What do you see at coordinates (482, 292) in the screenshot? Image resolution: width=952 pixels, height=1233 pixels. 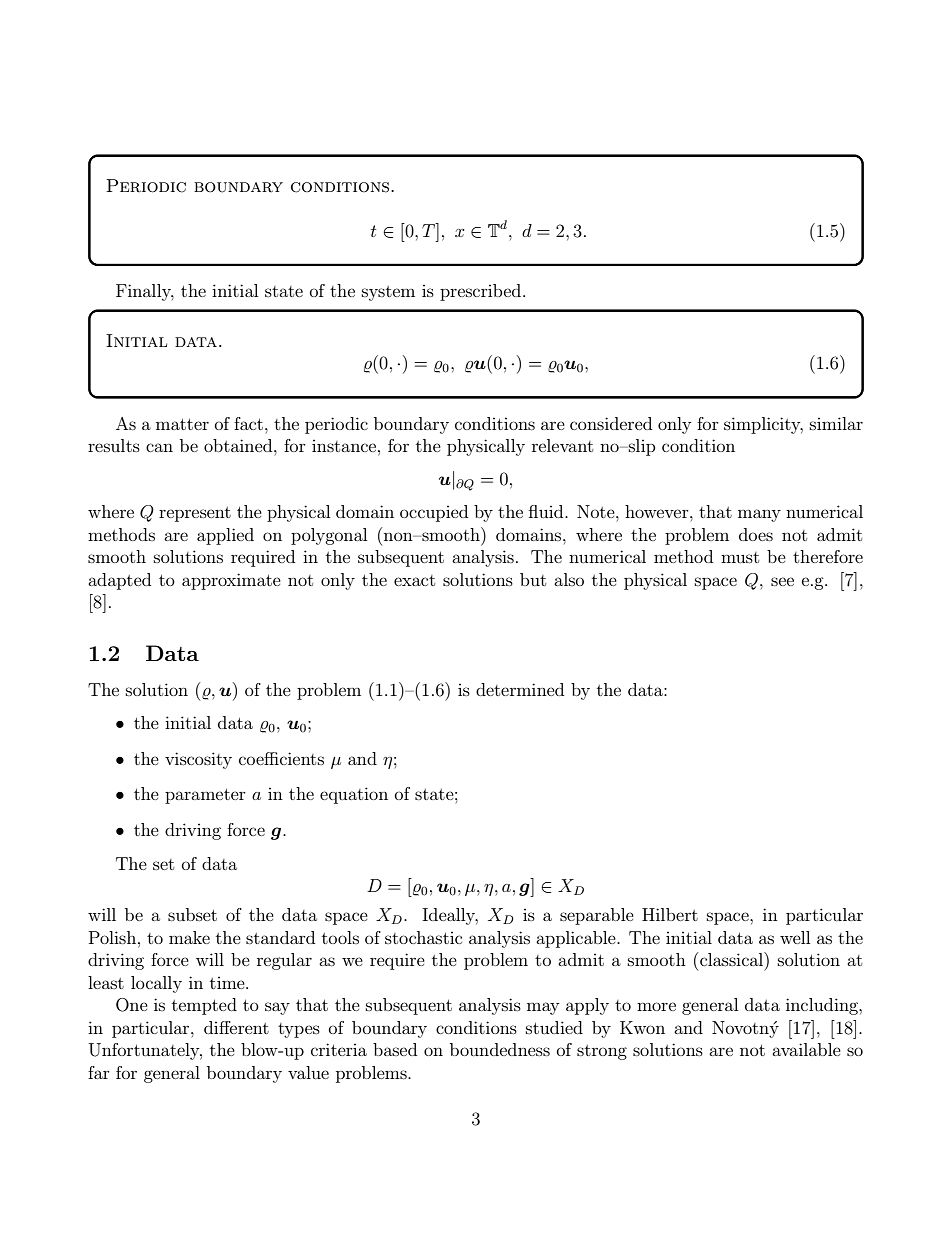 I see `prescribed` at bounding box center [482, 292].
